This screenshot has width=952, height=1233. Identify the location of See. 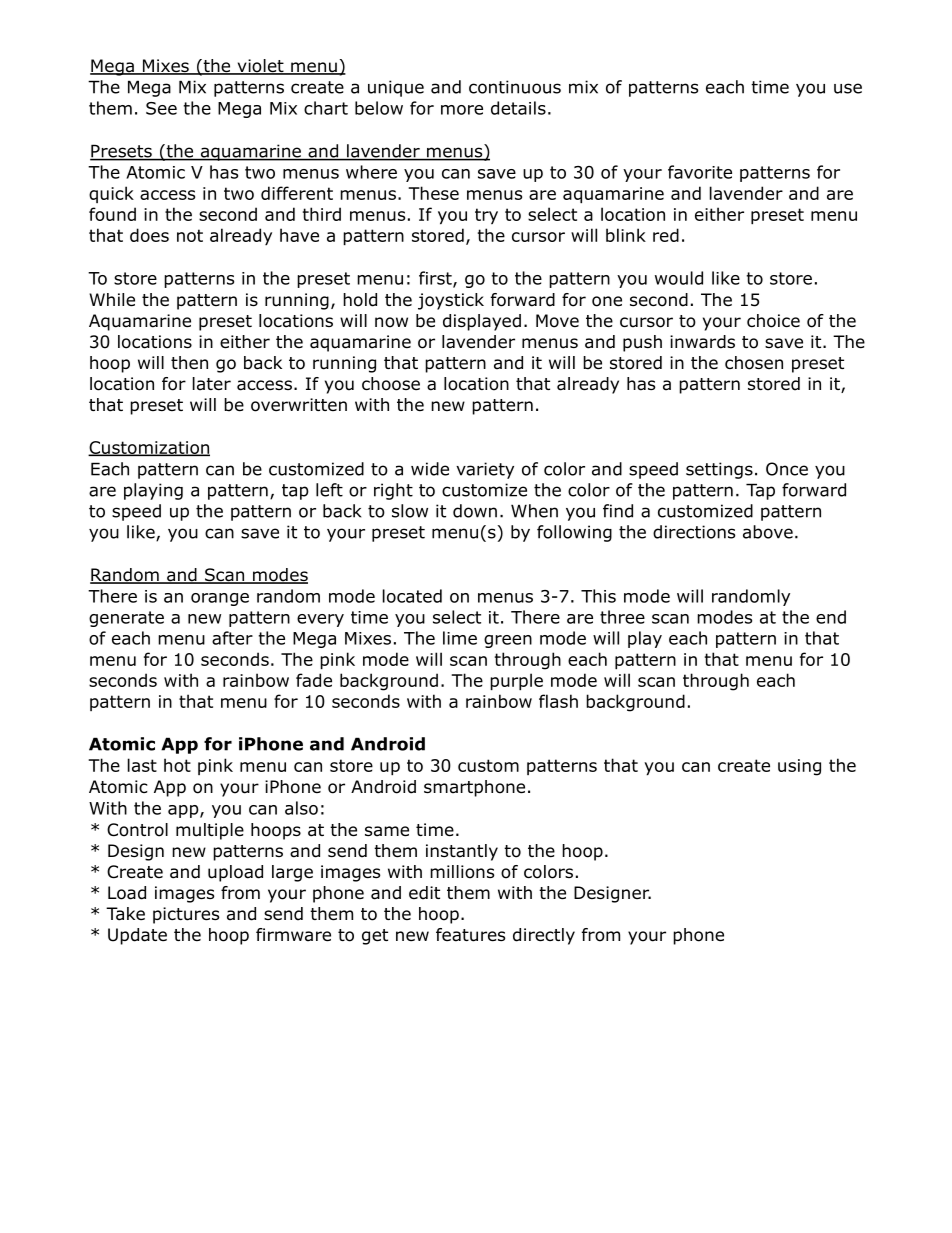
(161, 108).
